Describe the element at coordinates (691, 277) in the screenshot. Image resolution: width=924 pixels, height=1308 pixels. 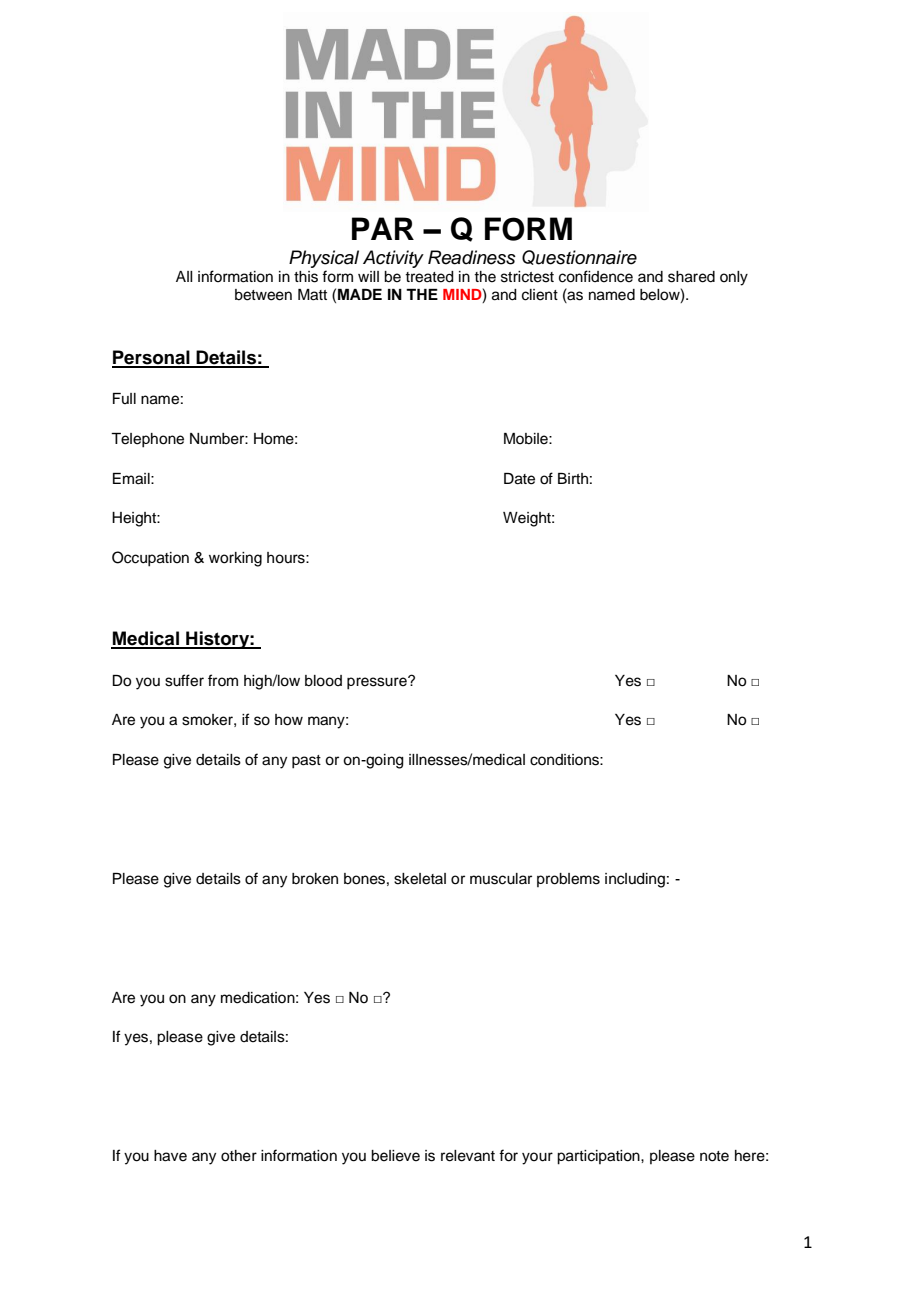
I see `shared` at that location.
